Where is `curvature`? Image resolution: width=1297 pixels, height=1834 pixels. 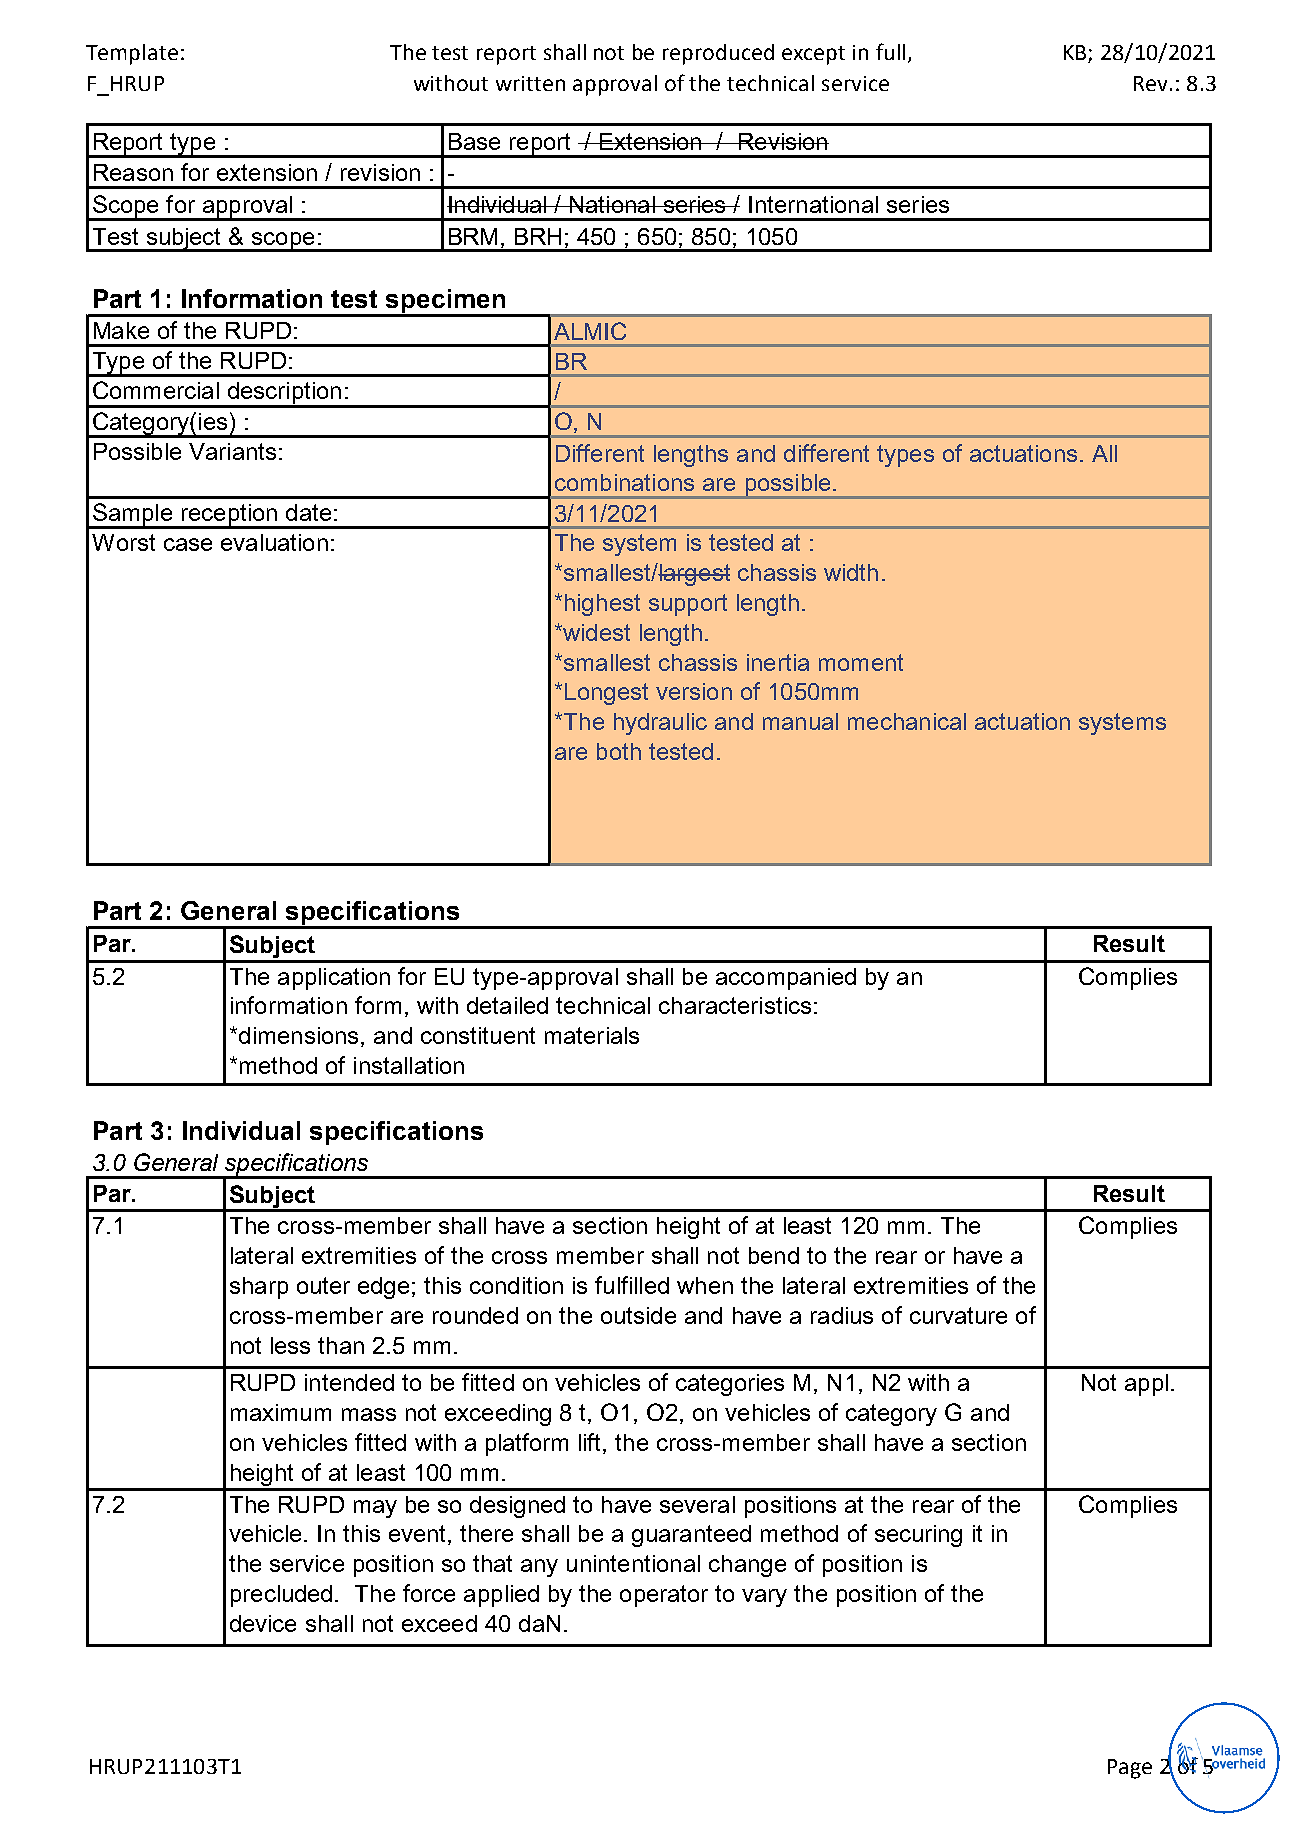
curvature is located at coordinates (958, 1315).
